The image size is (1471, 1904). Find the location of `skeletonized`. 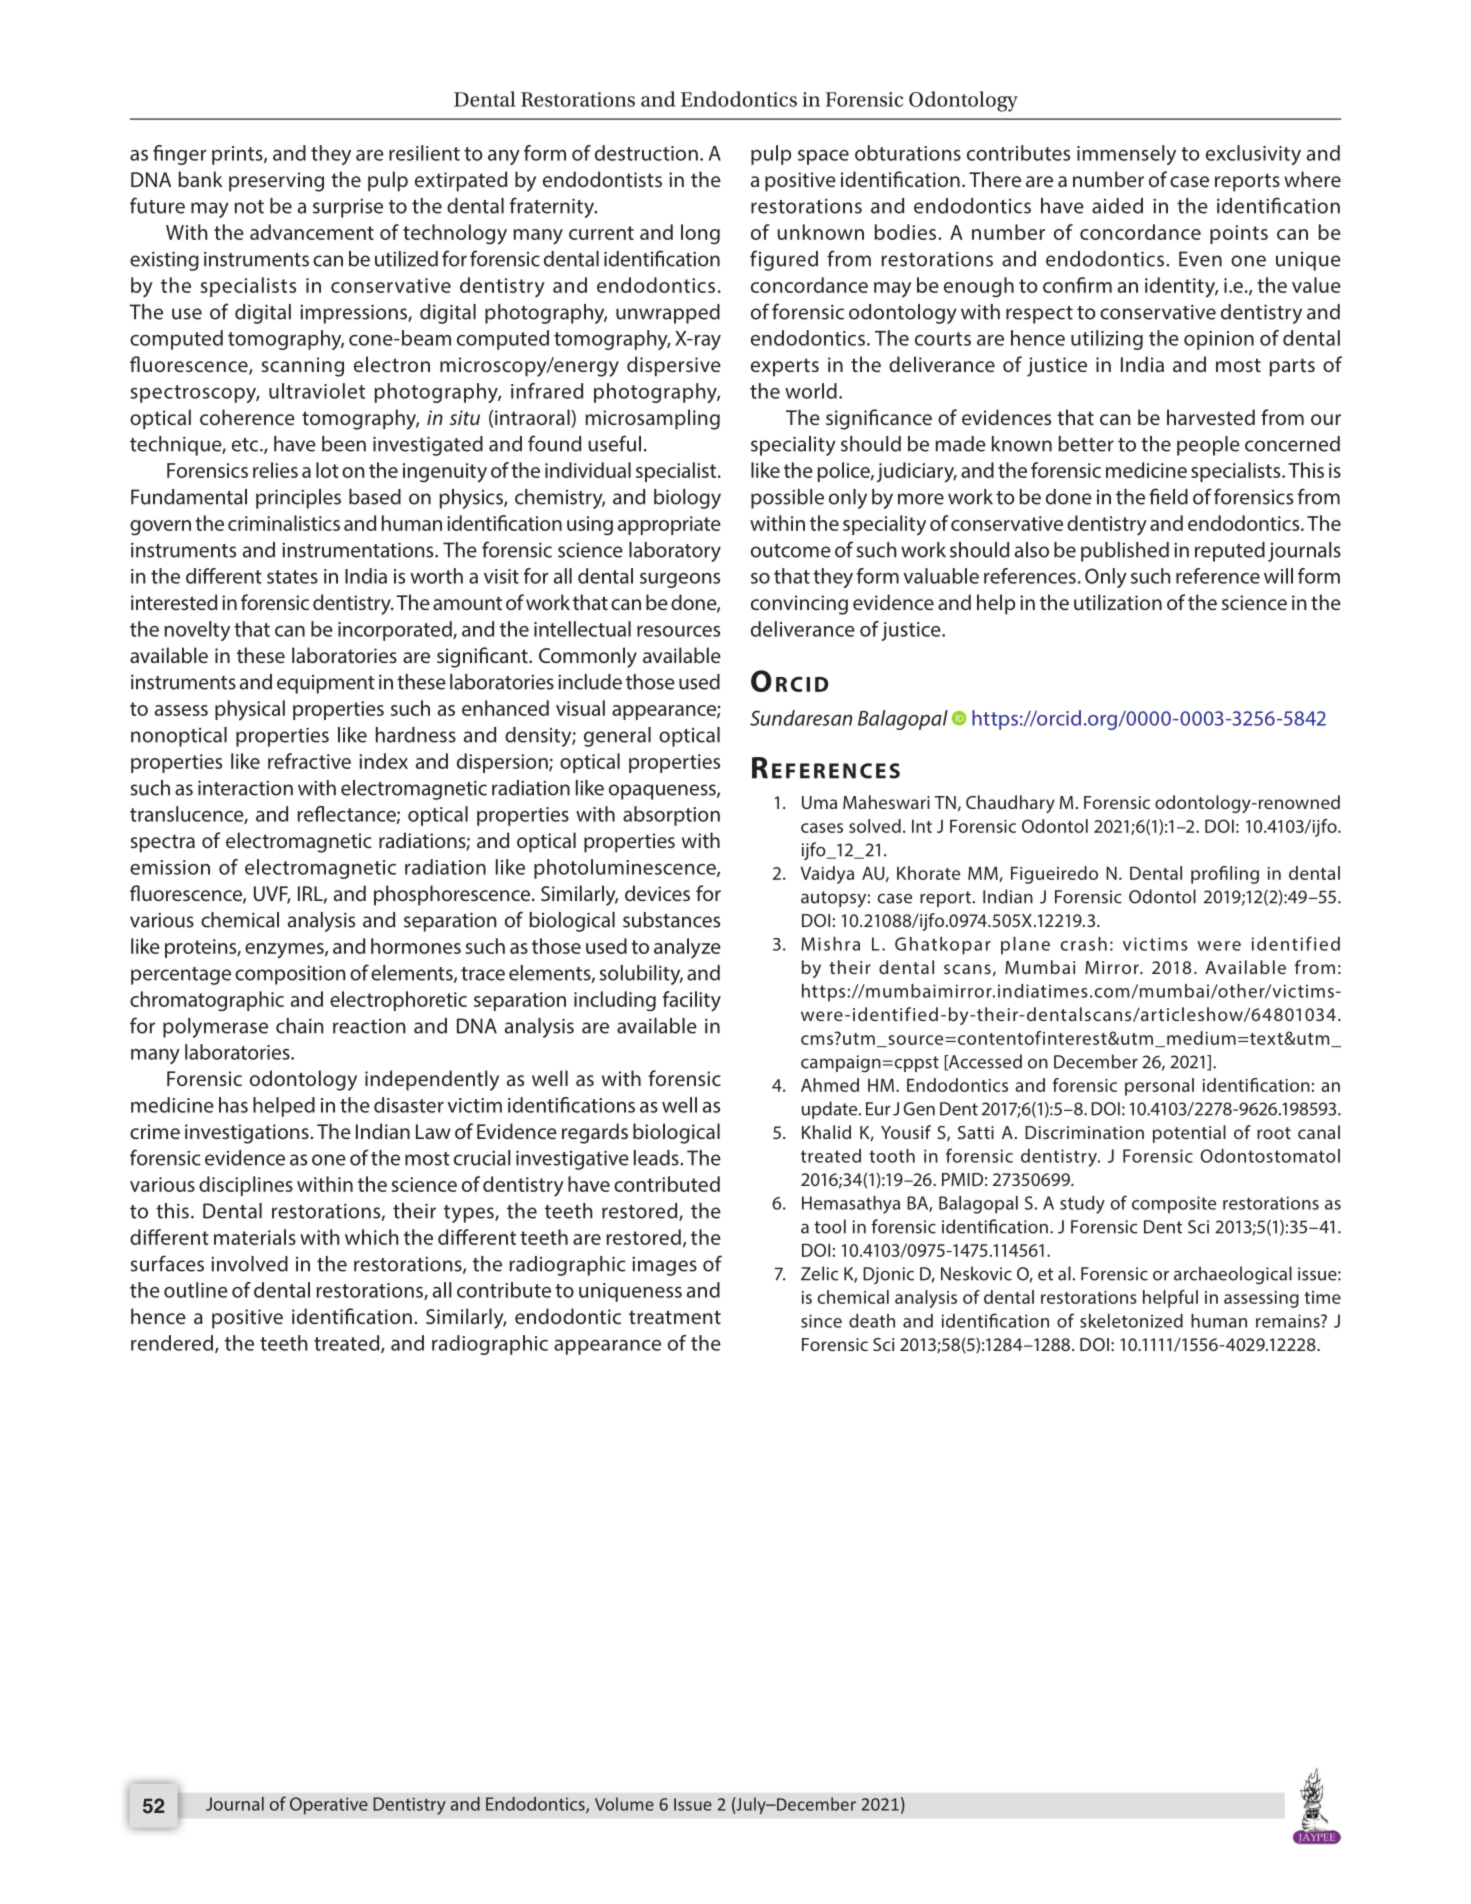

skeletonized is located at coordinates (1131, 1321).
